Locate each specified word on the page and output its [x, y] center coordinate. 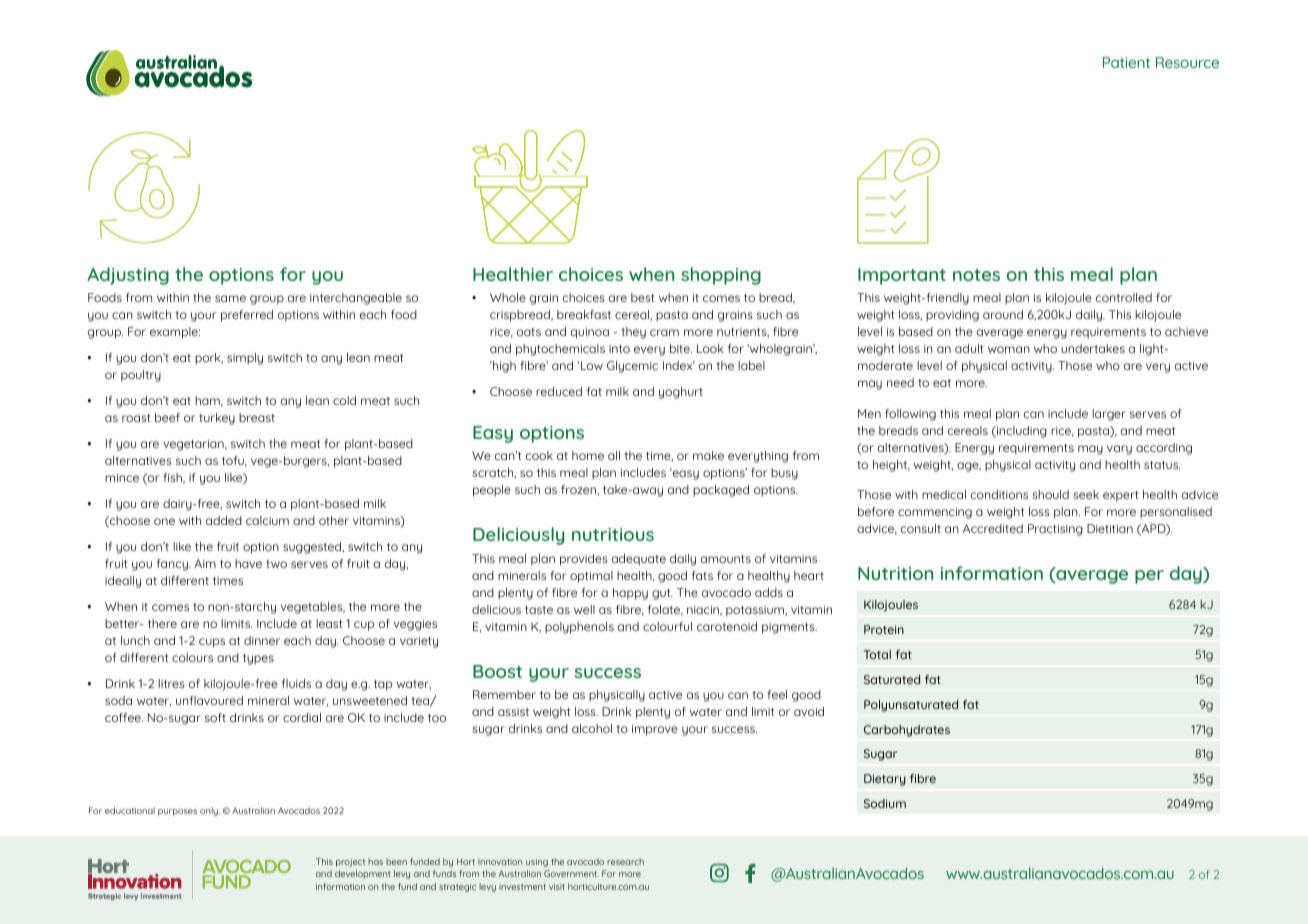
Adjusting [128, 276]
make [708, 455]
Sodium [885, 803]
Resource [1187, 62]
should [1050, 494]
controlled [1124, 297]
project [350, 863]
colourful [667, 626]
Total [877, 654]
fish [173, 478]
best [642, 297]
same [230, 298]
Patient [1126, 62]
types [258, 659]
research [625, 861]
